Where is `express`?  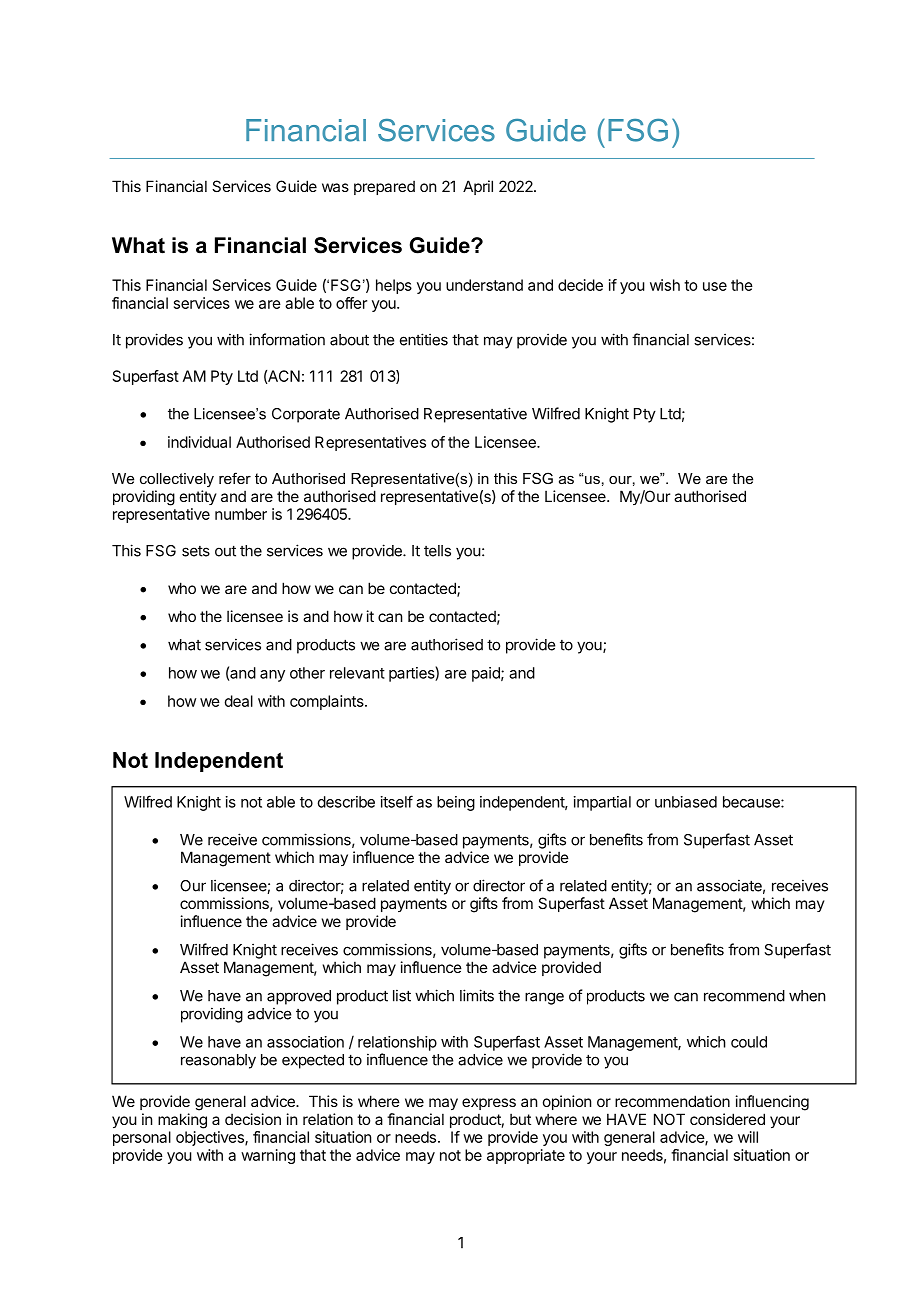
express is located at coordinates (489, 1104).
